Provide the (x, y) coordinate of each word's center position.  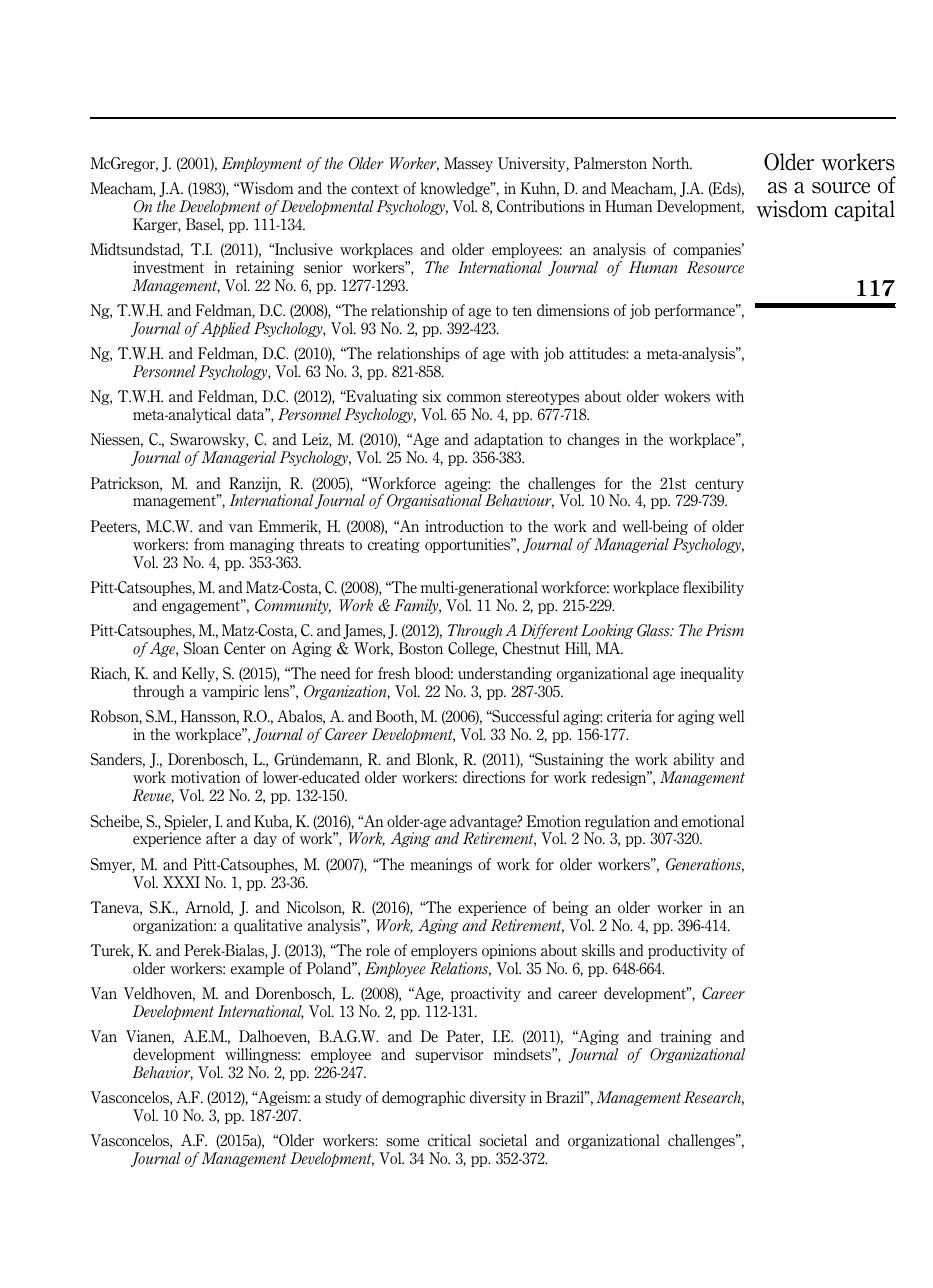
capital (864, 210)
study (343, 1098)
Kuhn (539, 189)
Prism (725, 630)
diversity (498, 1098)
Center (245, 648)
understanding (505, 674)
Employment (262, 164)
